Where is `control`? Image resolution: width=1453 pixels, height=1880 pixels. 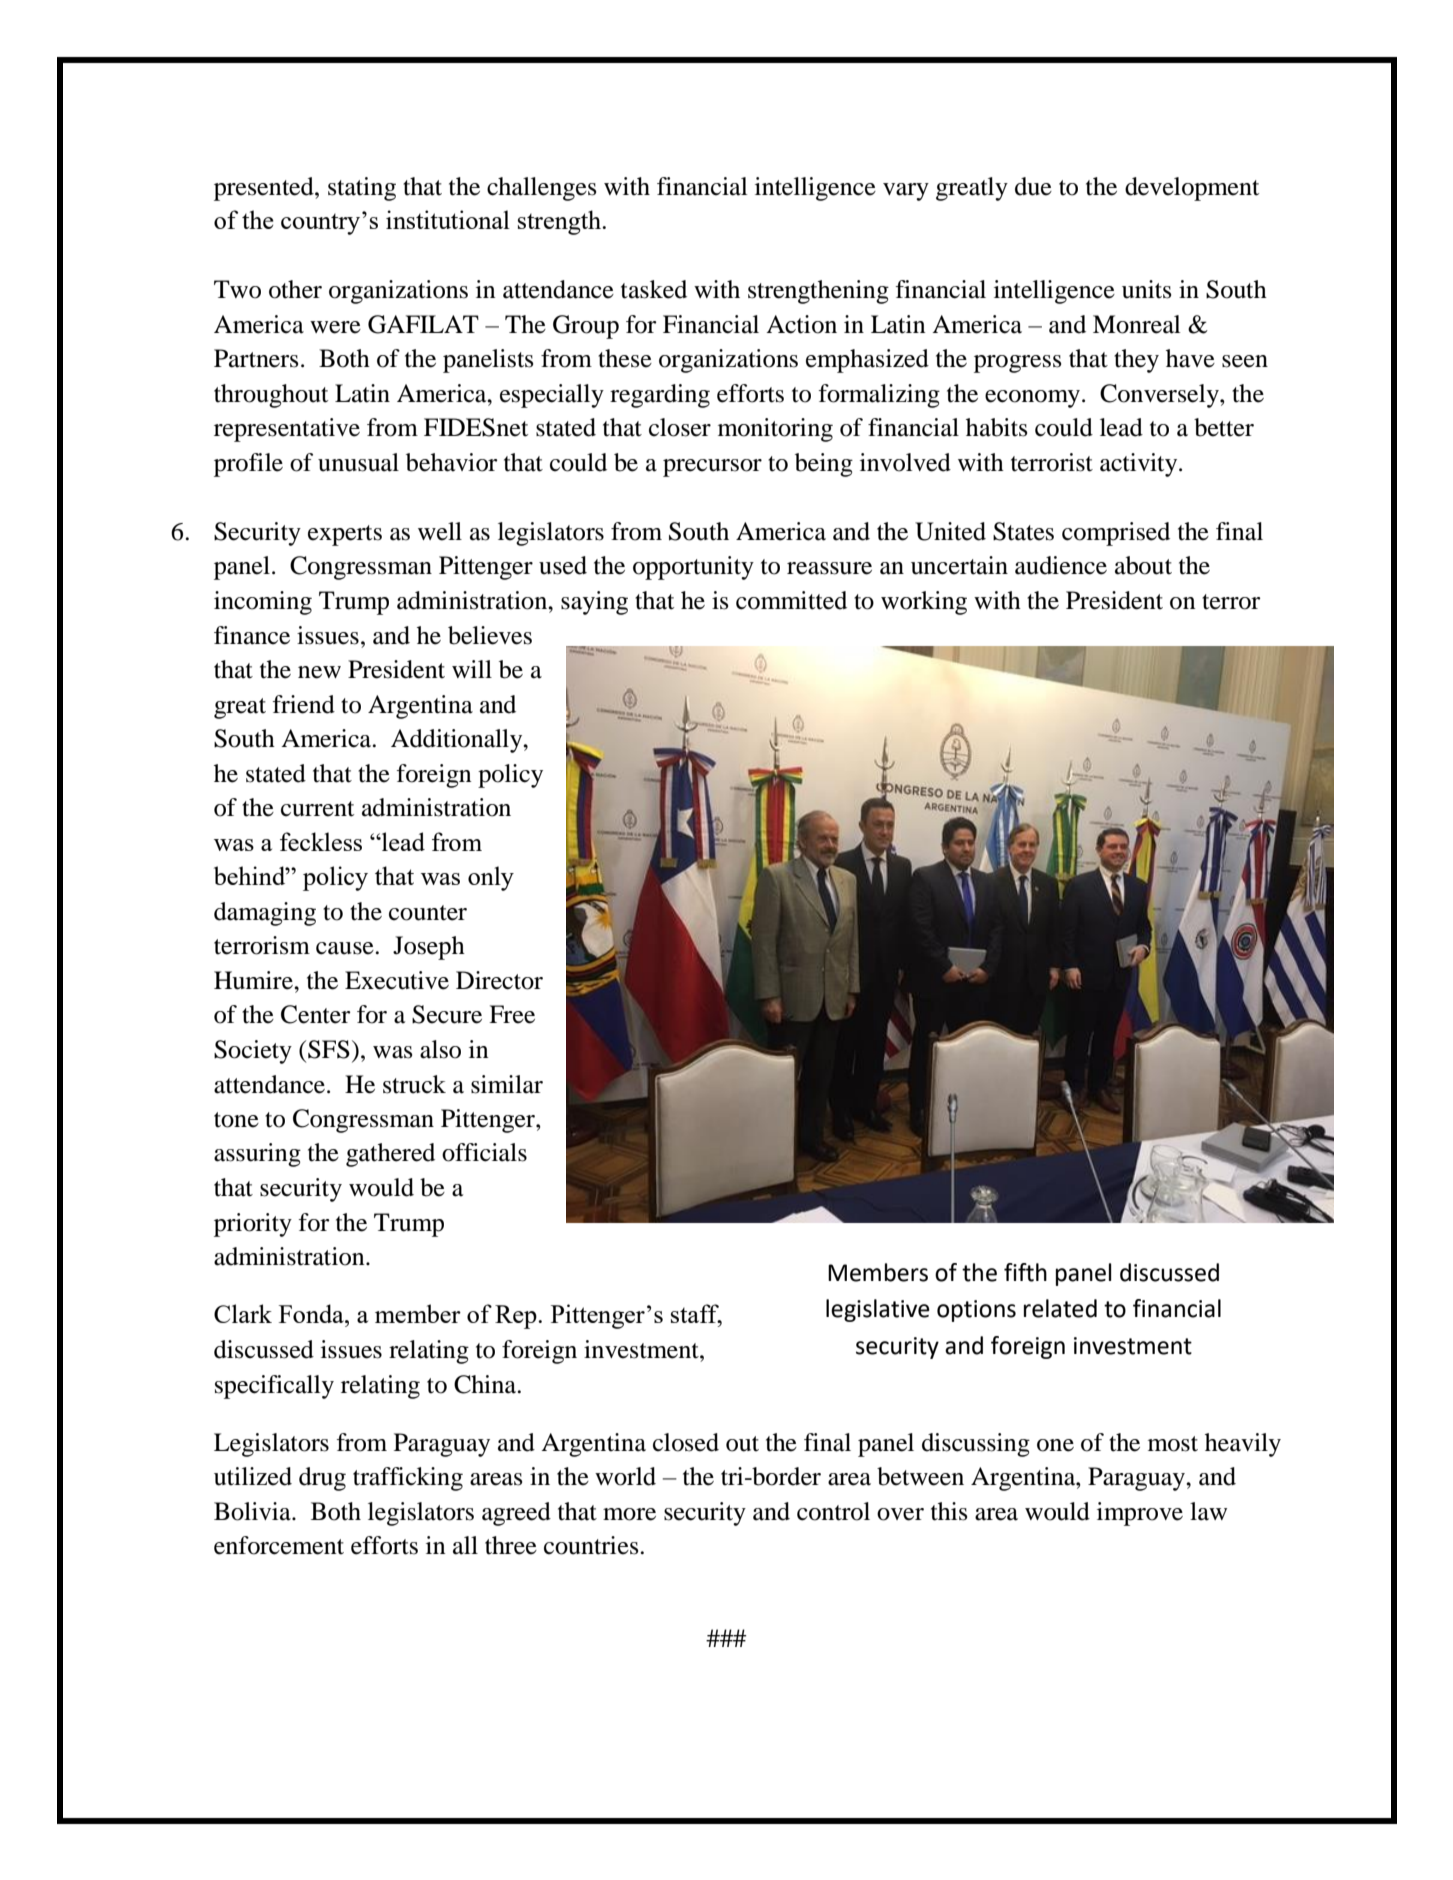
control is located at coordinates (833, 1511).
